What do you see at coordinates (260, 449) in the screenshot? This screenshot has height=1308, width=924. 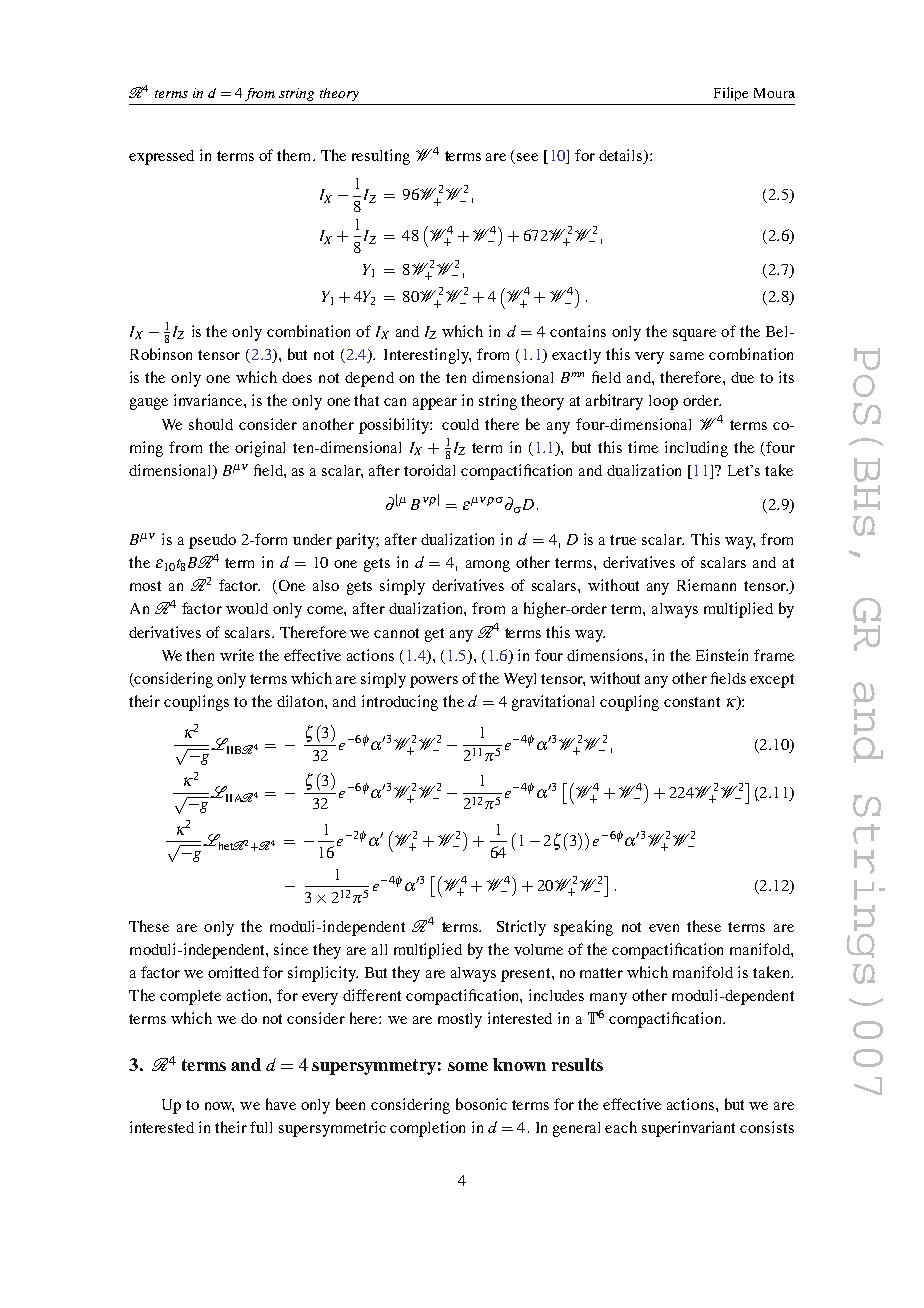 I see `original` at bounding box center [260, 449].
